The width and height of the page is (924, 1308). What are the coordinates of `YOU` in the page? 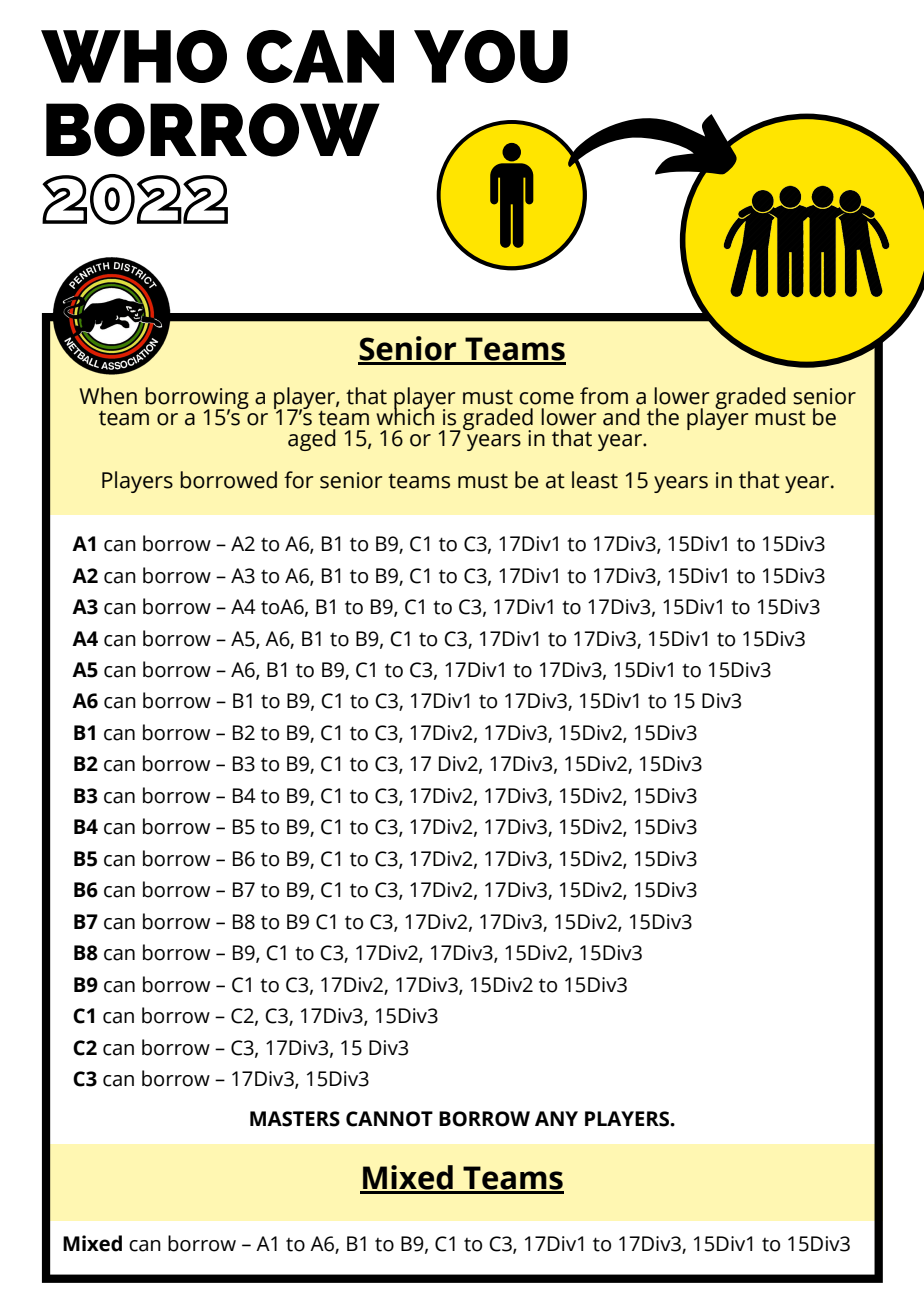 It's located at (491, 56).
